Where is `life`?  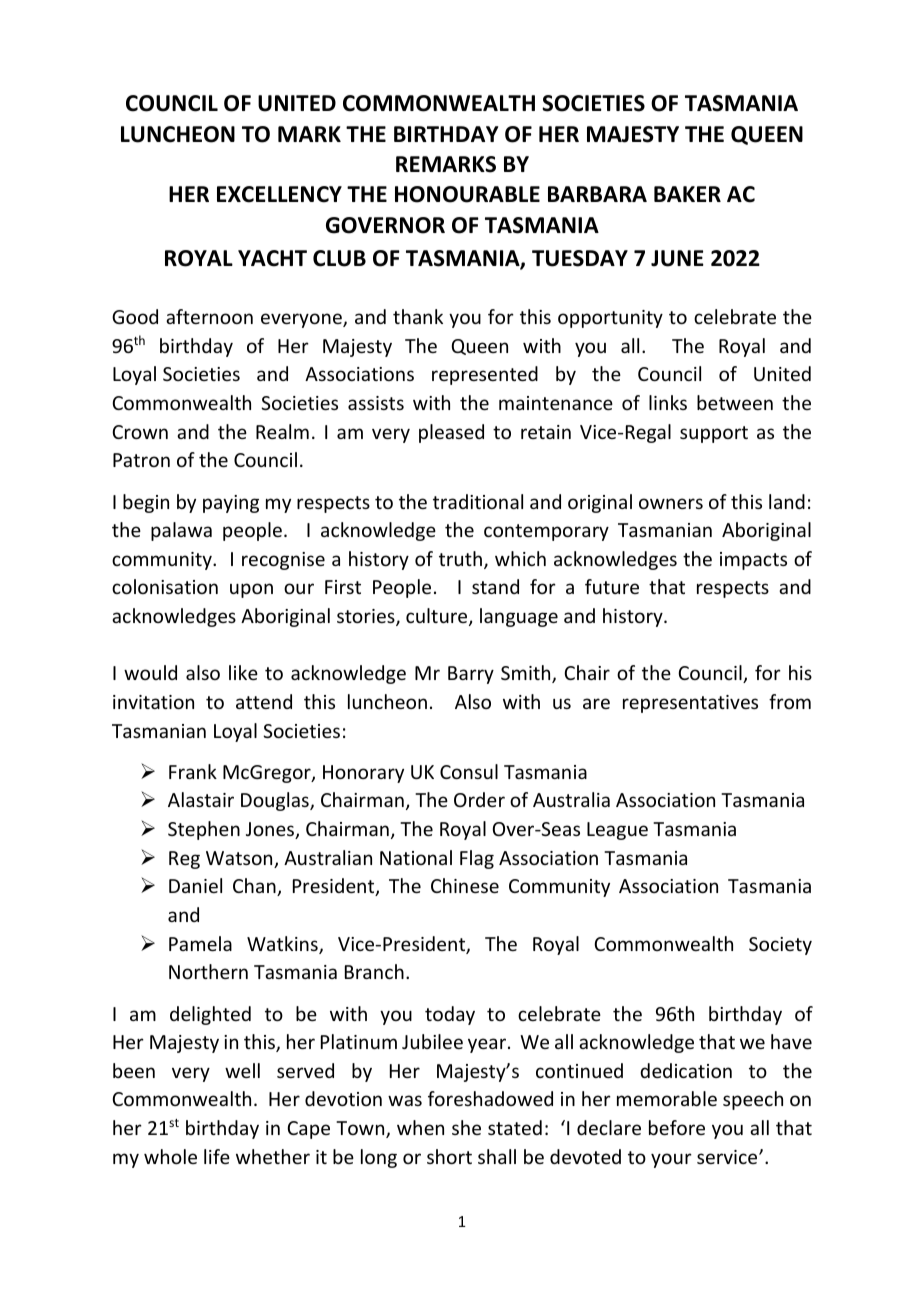
life is located at coordinates (217, 1156).
